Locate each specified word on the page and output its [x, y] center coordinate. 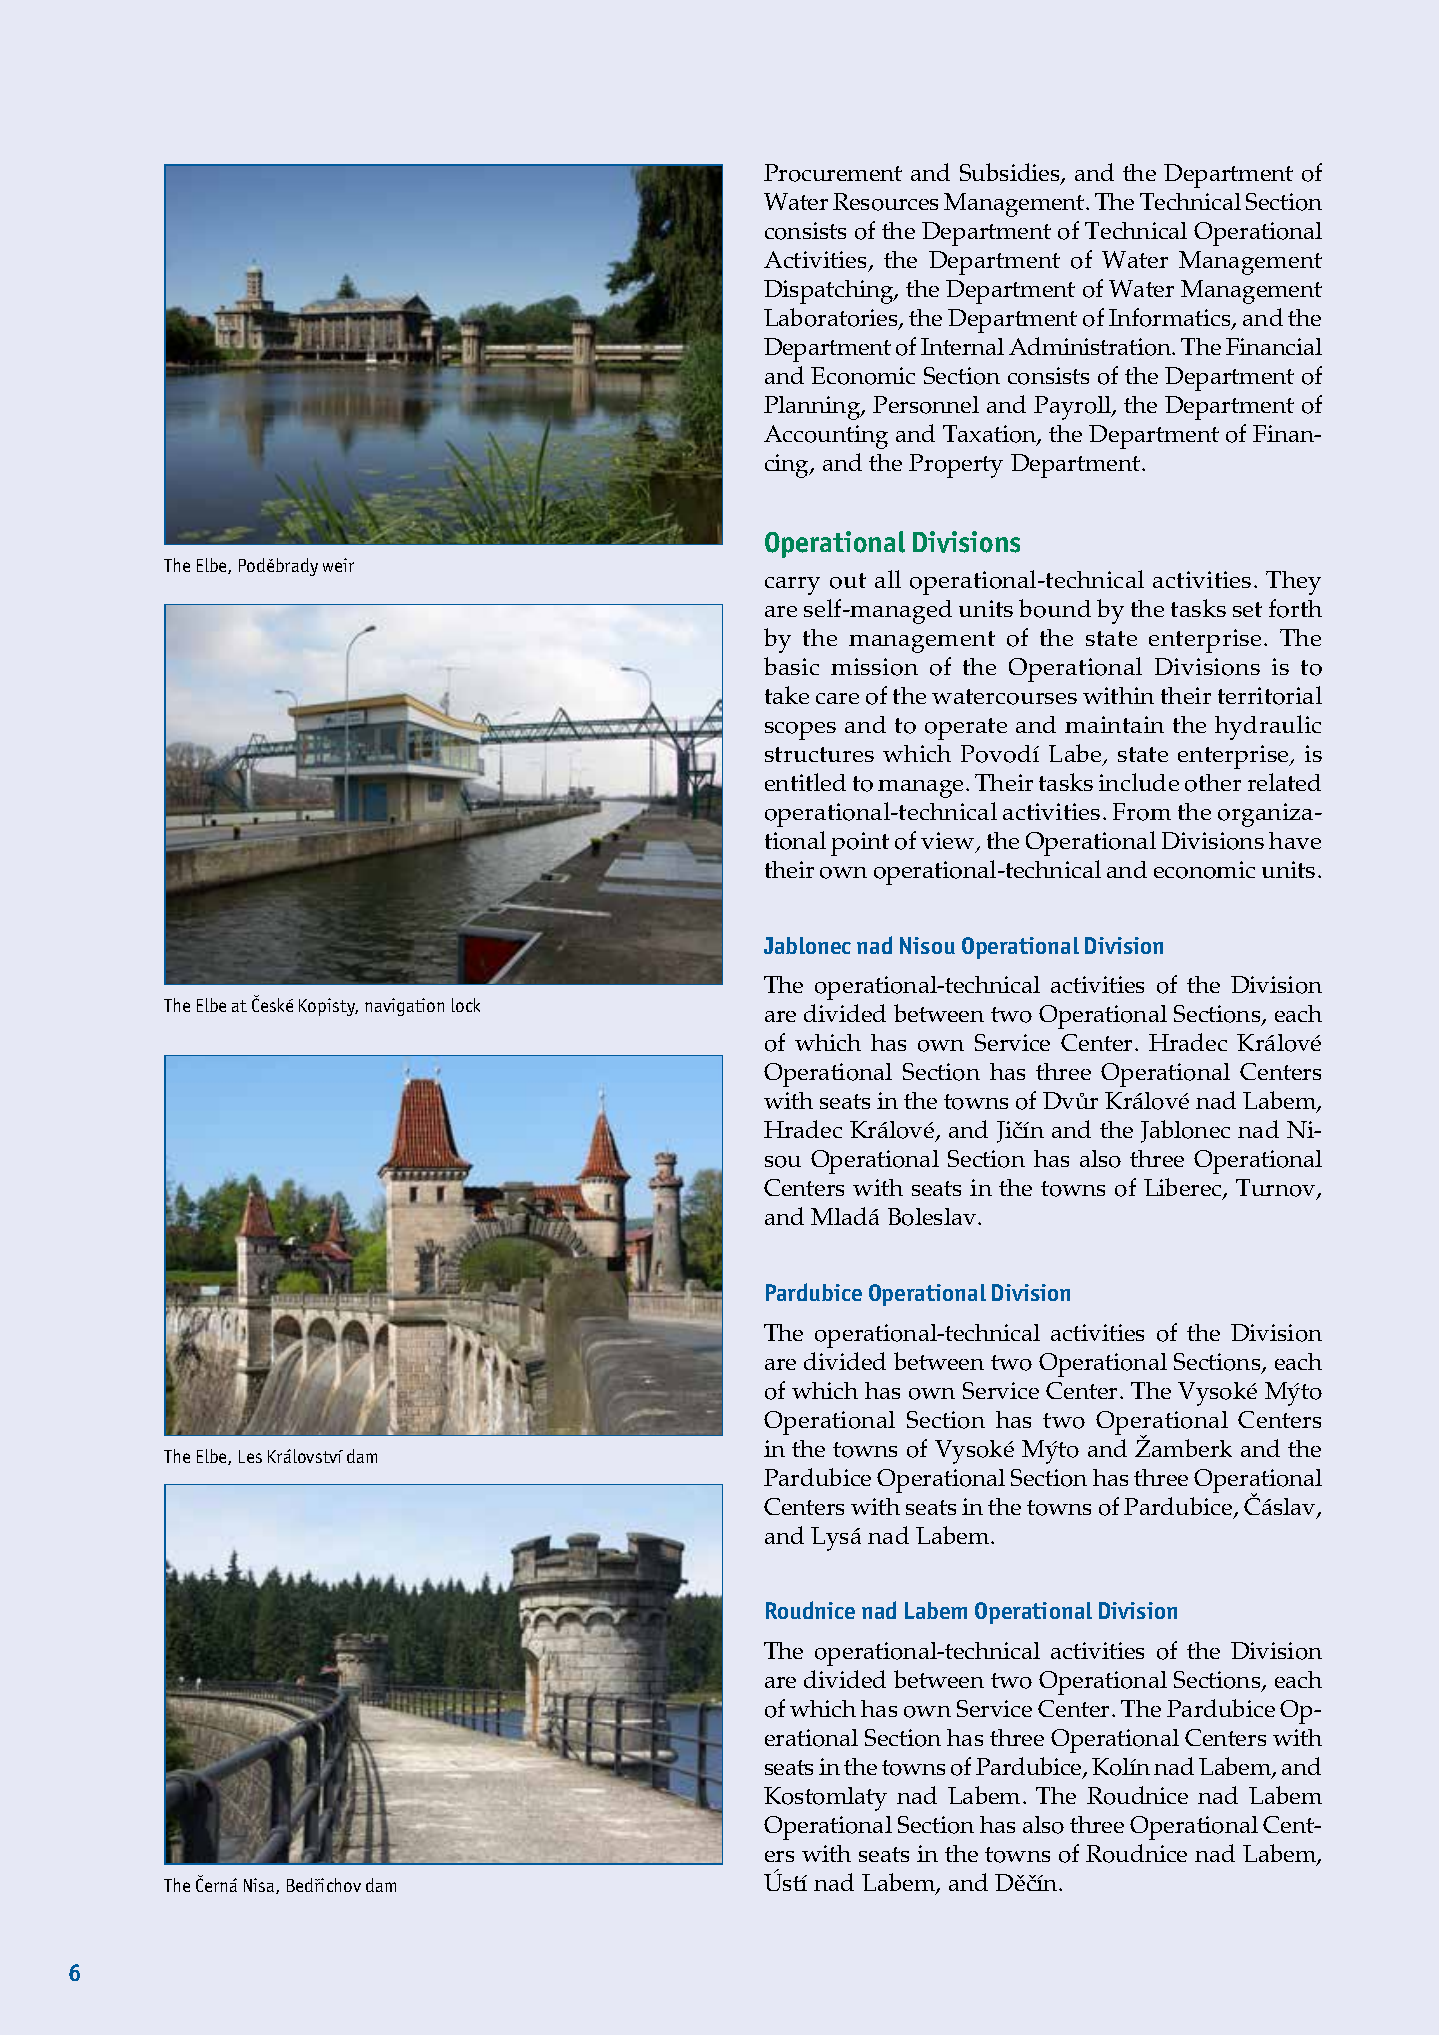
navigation [404, 1007]
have [1295, 840]
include [1139, 782]
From [1142, 812]
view [949, 842]
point [860, 844]
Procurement [833, 173]
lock [466, 1005]
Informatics [1171, 319]
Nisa [260, 1886]
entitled [805, 782]
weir [338, 565]
